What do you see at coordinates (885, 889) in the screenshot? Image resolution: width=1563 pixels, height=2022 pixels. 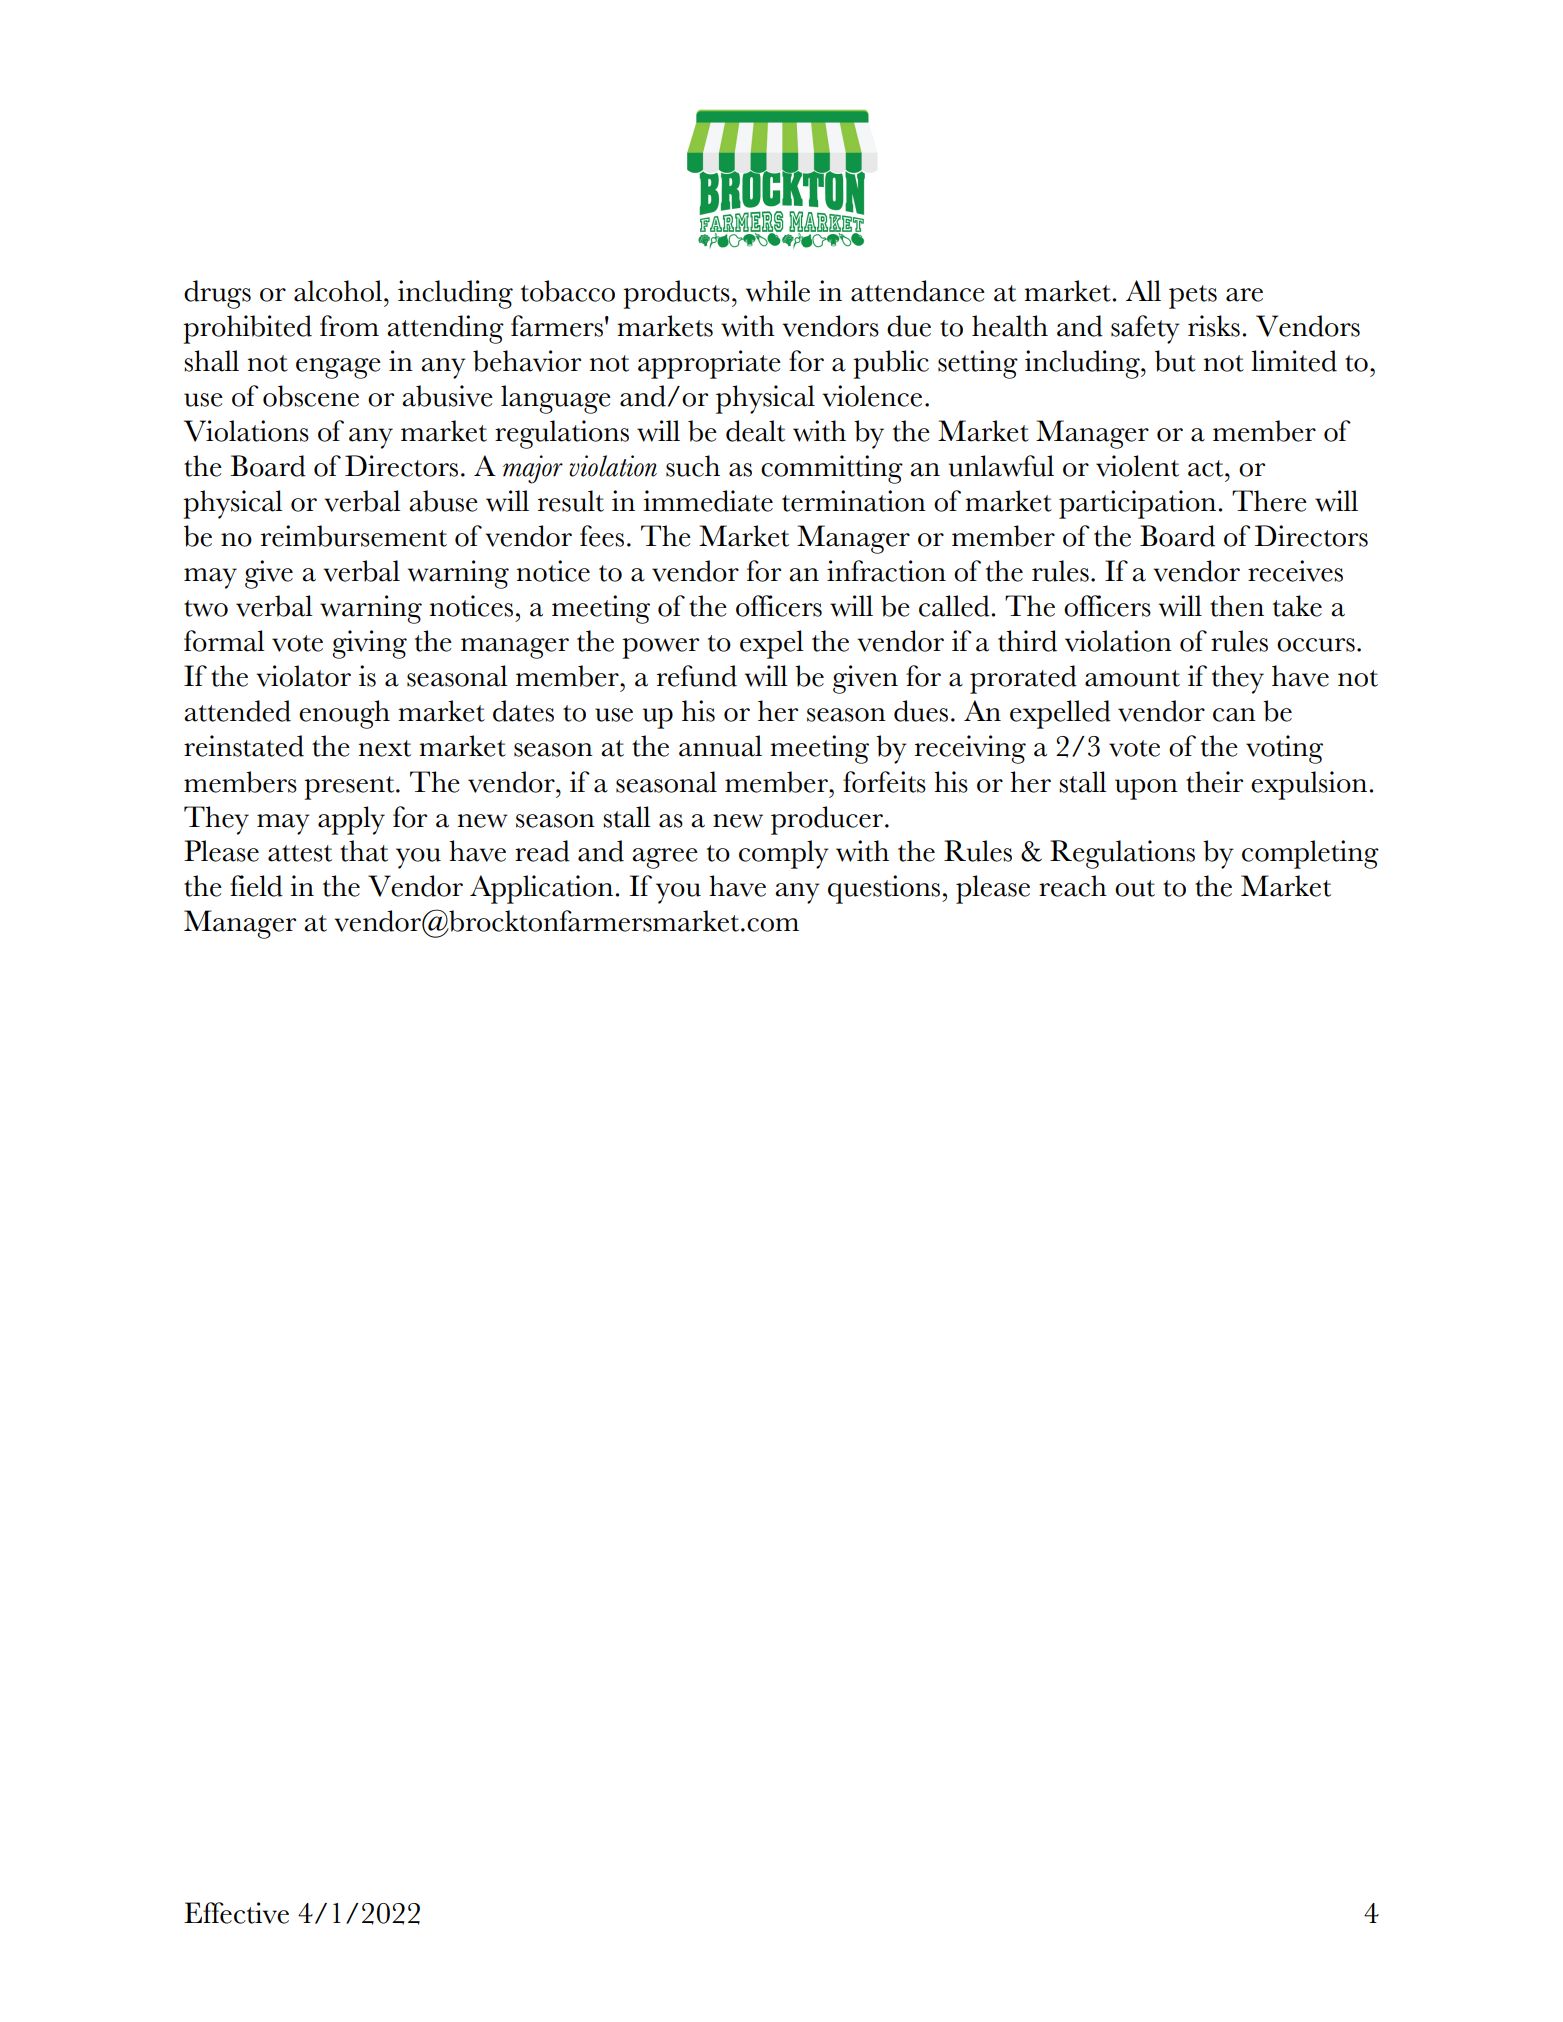 I see `questions` at bounding box center [885, 889].
